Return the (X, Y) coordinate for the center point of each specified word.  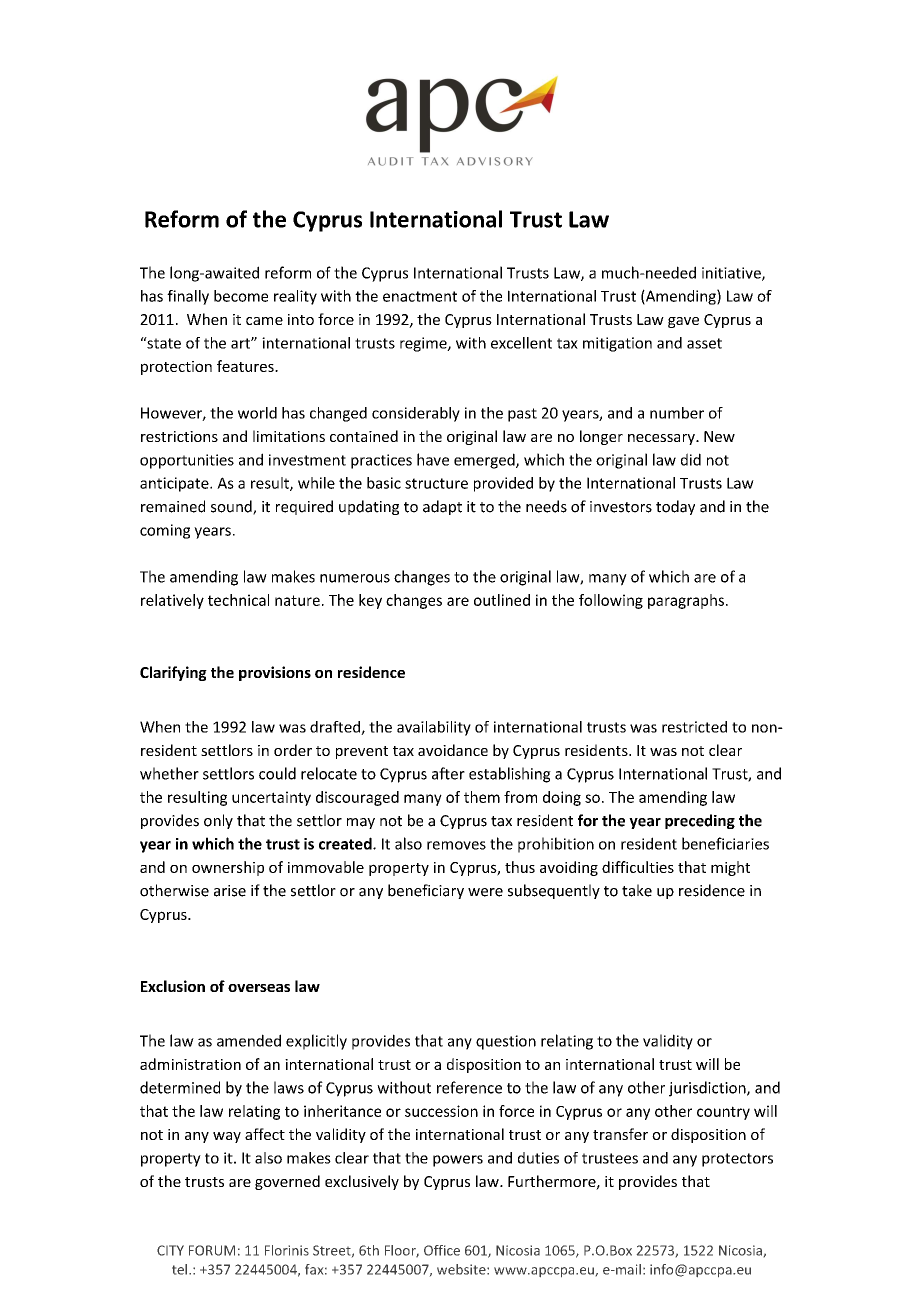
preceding (700, 821)
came (264, 321)
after (448, 773)
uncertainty (271, 798)
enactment (420, 296)
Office (442, 1250)
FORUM (212, 1250)
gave (683, 322)
